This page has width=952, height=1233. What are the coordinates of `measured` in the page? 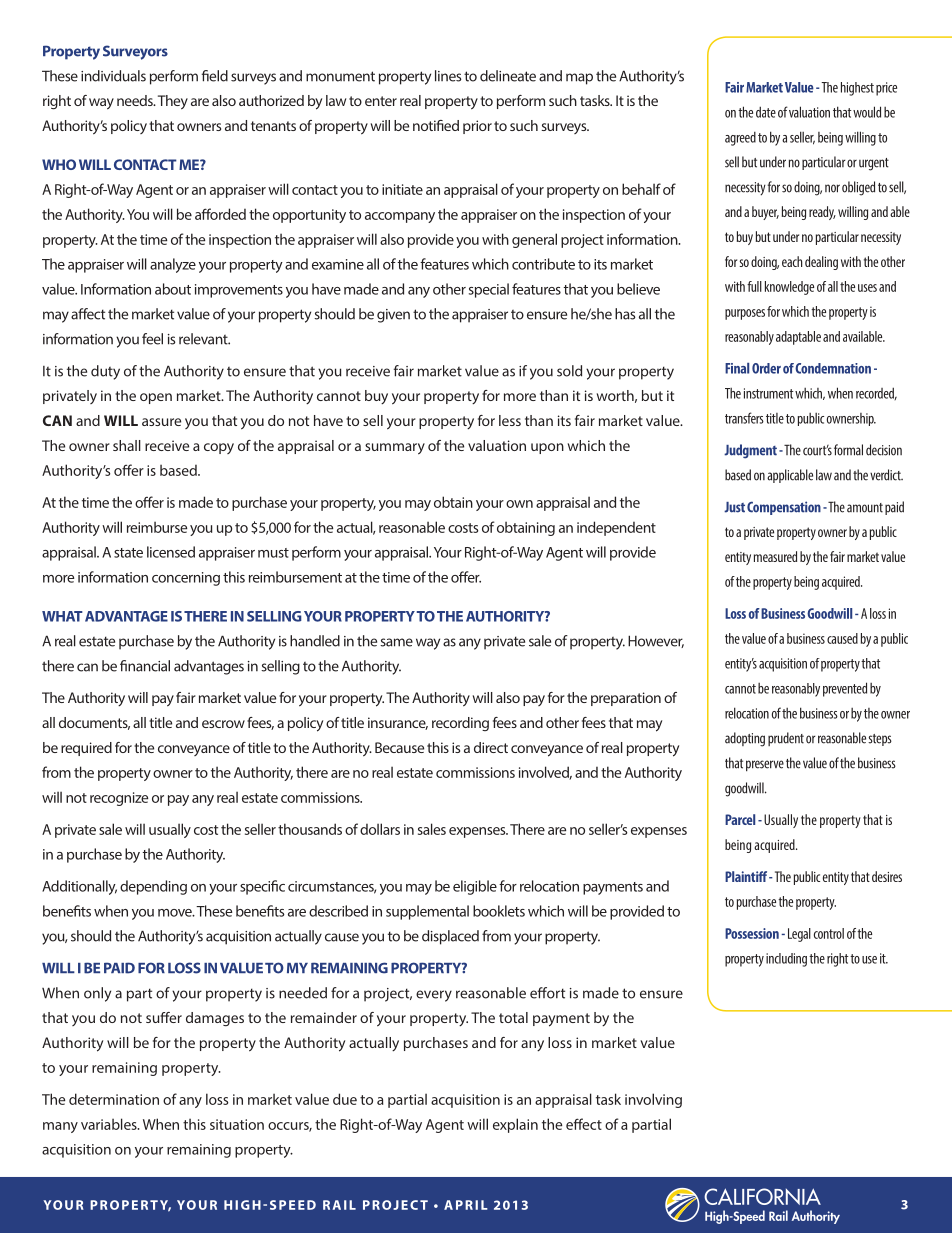 It's located at (775, 556).
